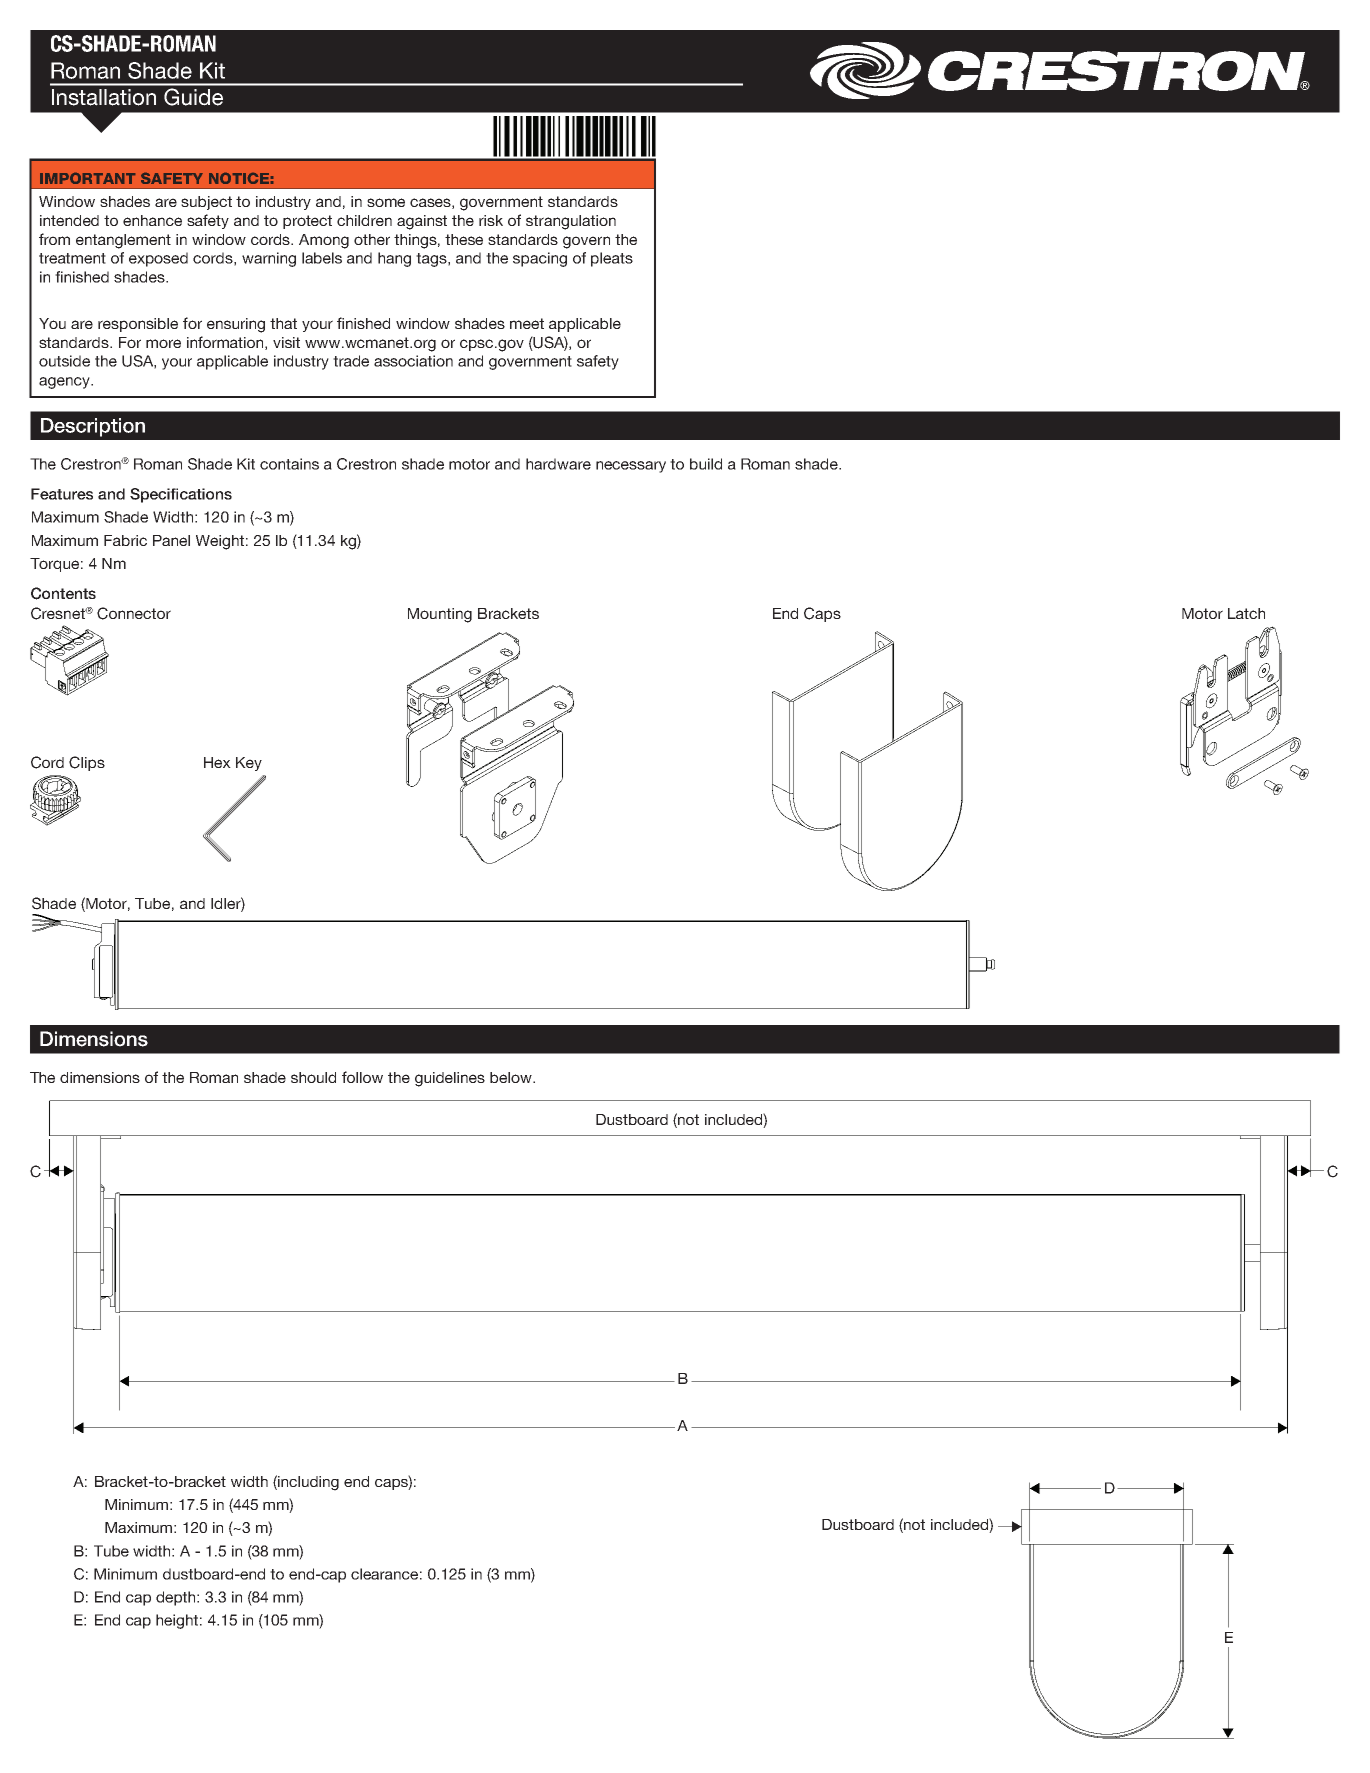  Describe the element at coordinates (104, 97) in the image. I see `Installation` at that location.
